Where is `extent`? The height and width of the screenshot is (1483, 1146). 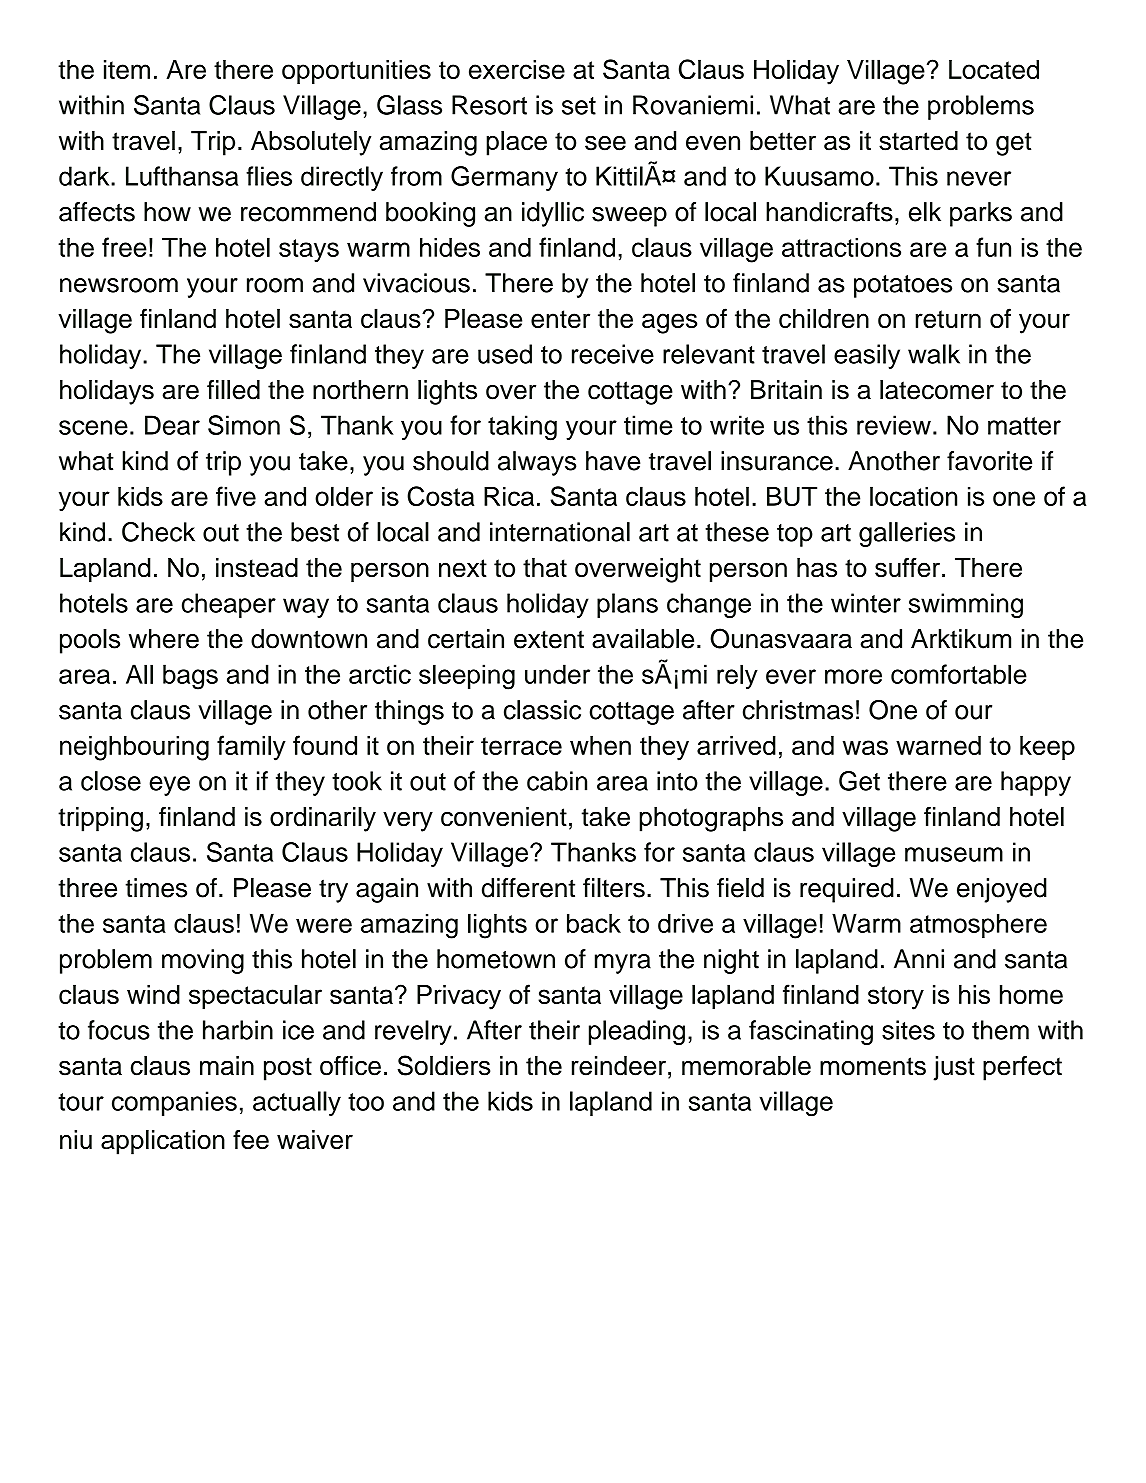 extent is located at coordinates (549, 639).
